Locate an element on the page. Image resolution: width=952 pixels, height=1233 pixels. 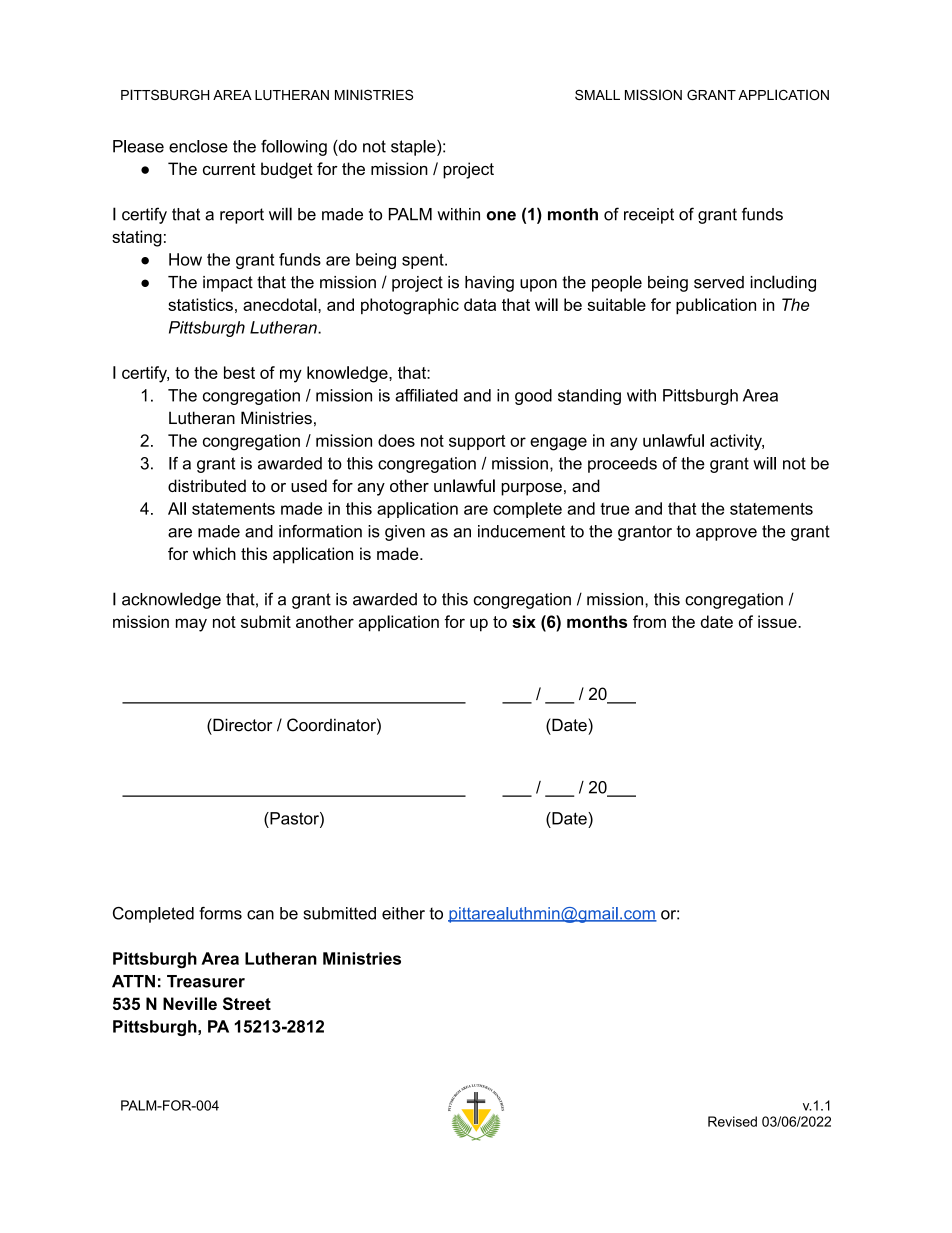
best is located at coordinates (239, 372).
